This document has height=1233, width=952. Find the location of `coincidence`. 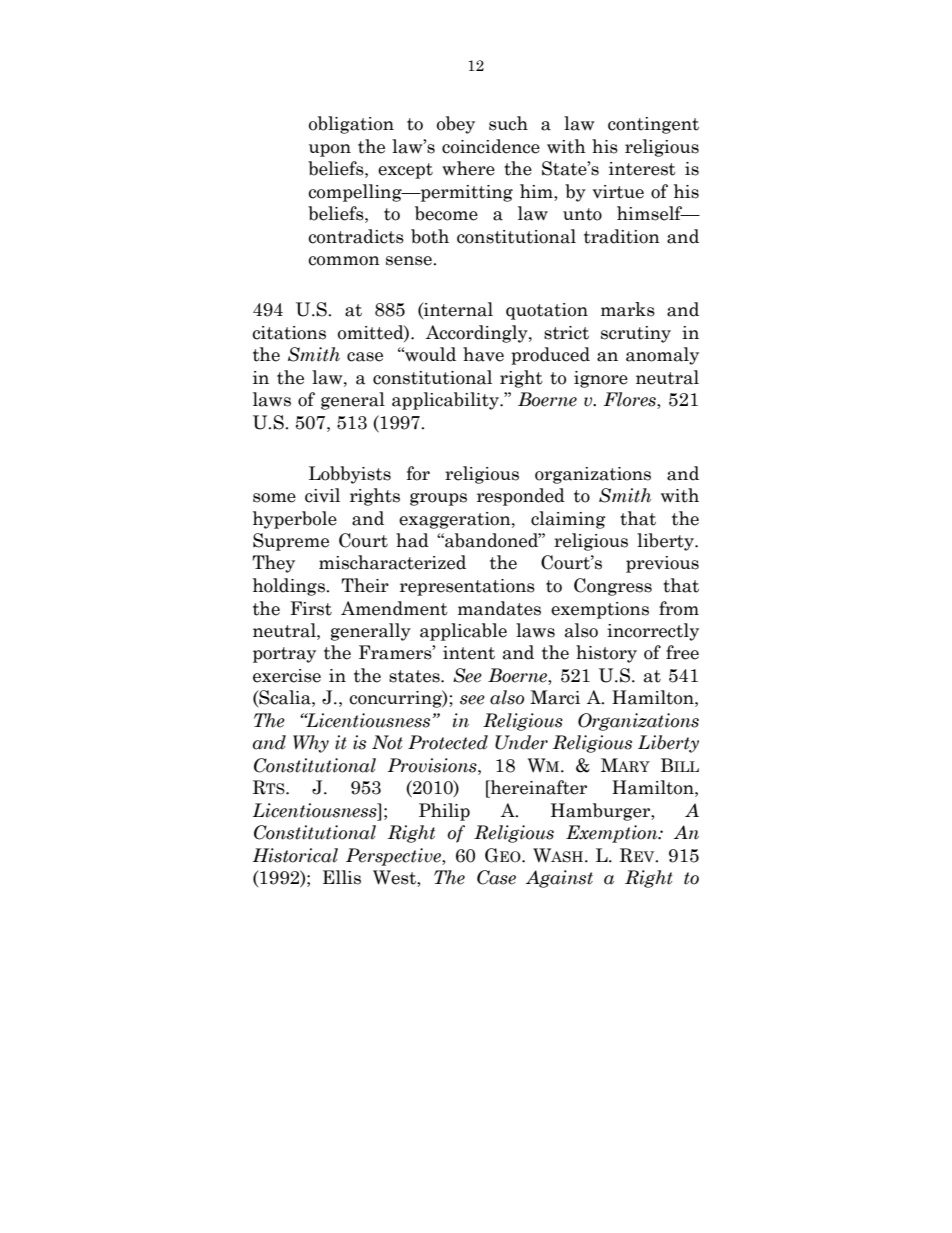

coincidence is located at coordinates (491, 146).
